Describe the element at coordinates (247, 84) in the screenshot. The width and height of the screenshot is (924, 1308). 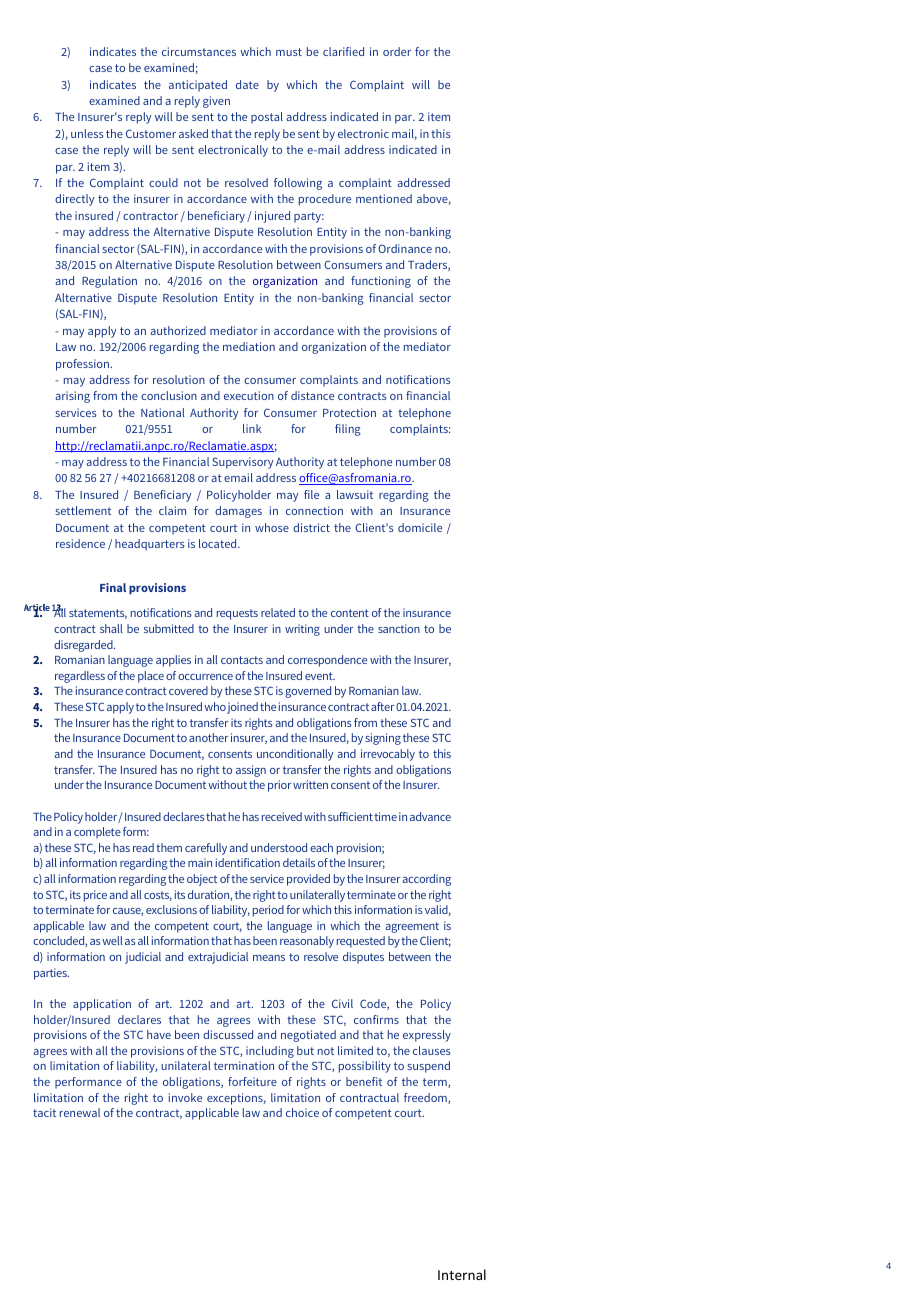
I see `date` at that location.
